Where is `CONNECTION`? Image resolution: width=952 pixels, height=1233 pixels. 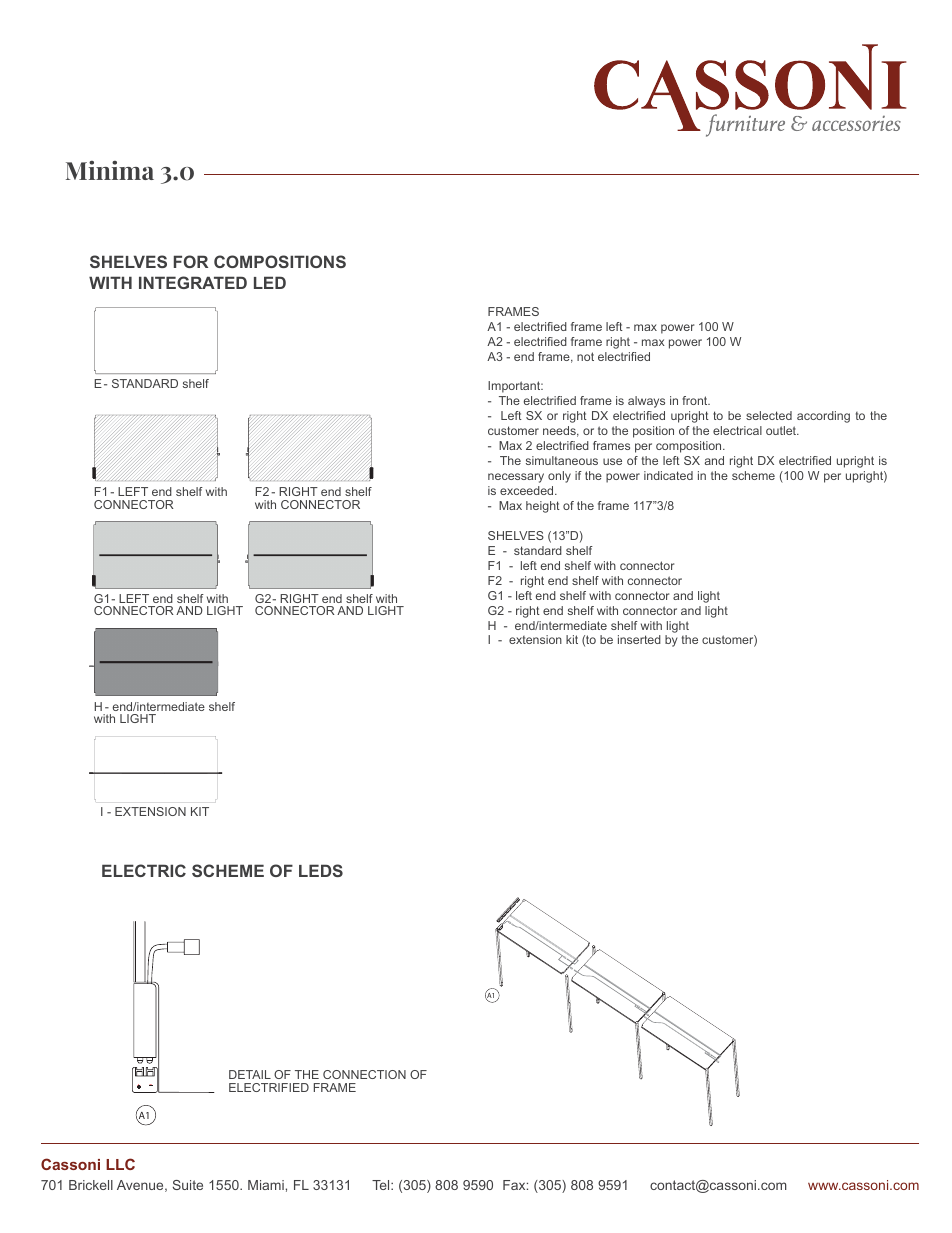 CONNECTION is located at coordinates (364, 1074).
